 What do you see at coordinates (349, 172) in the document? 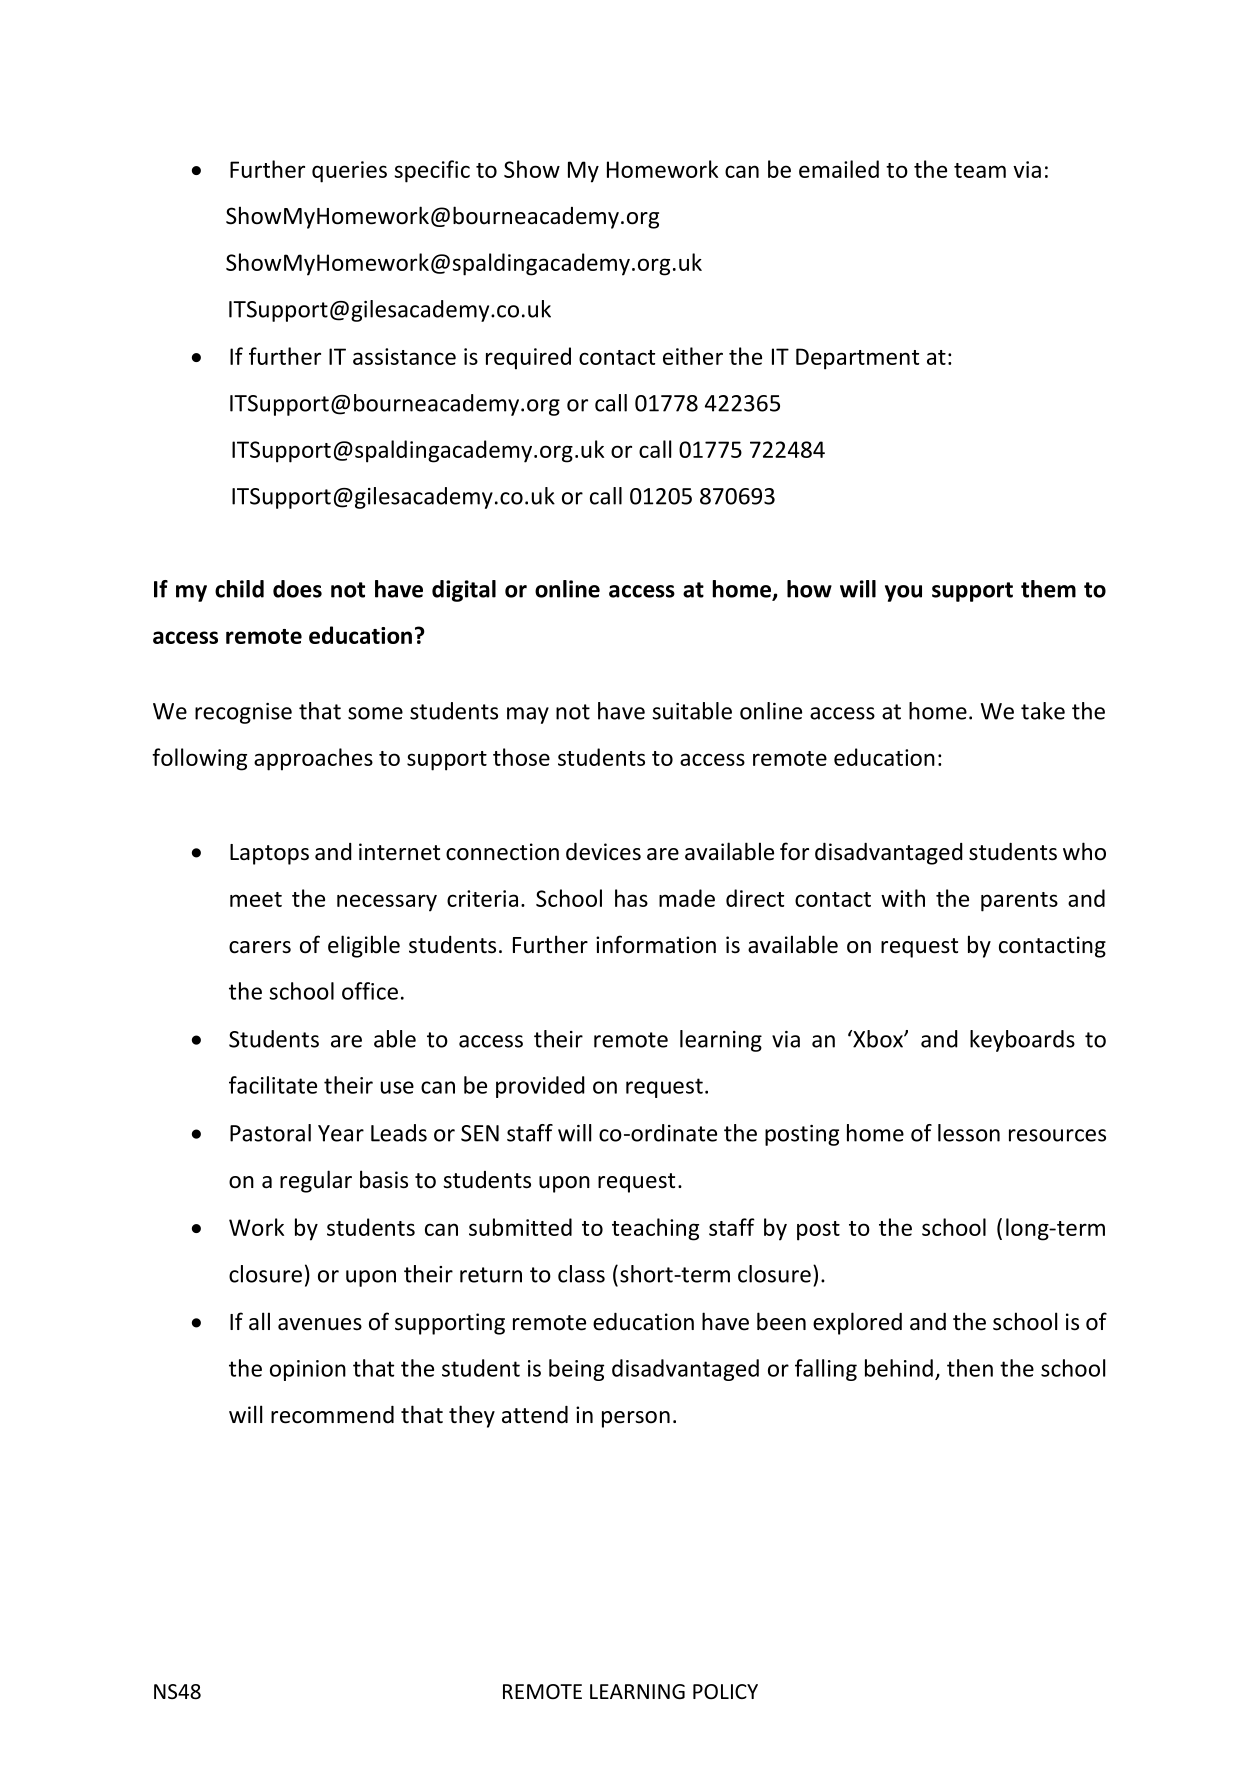
I see `queries` at bounding box center [349, 172].
